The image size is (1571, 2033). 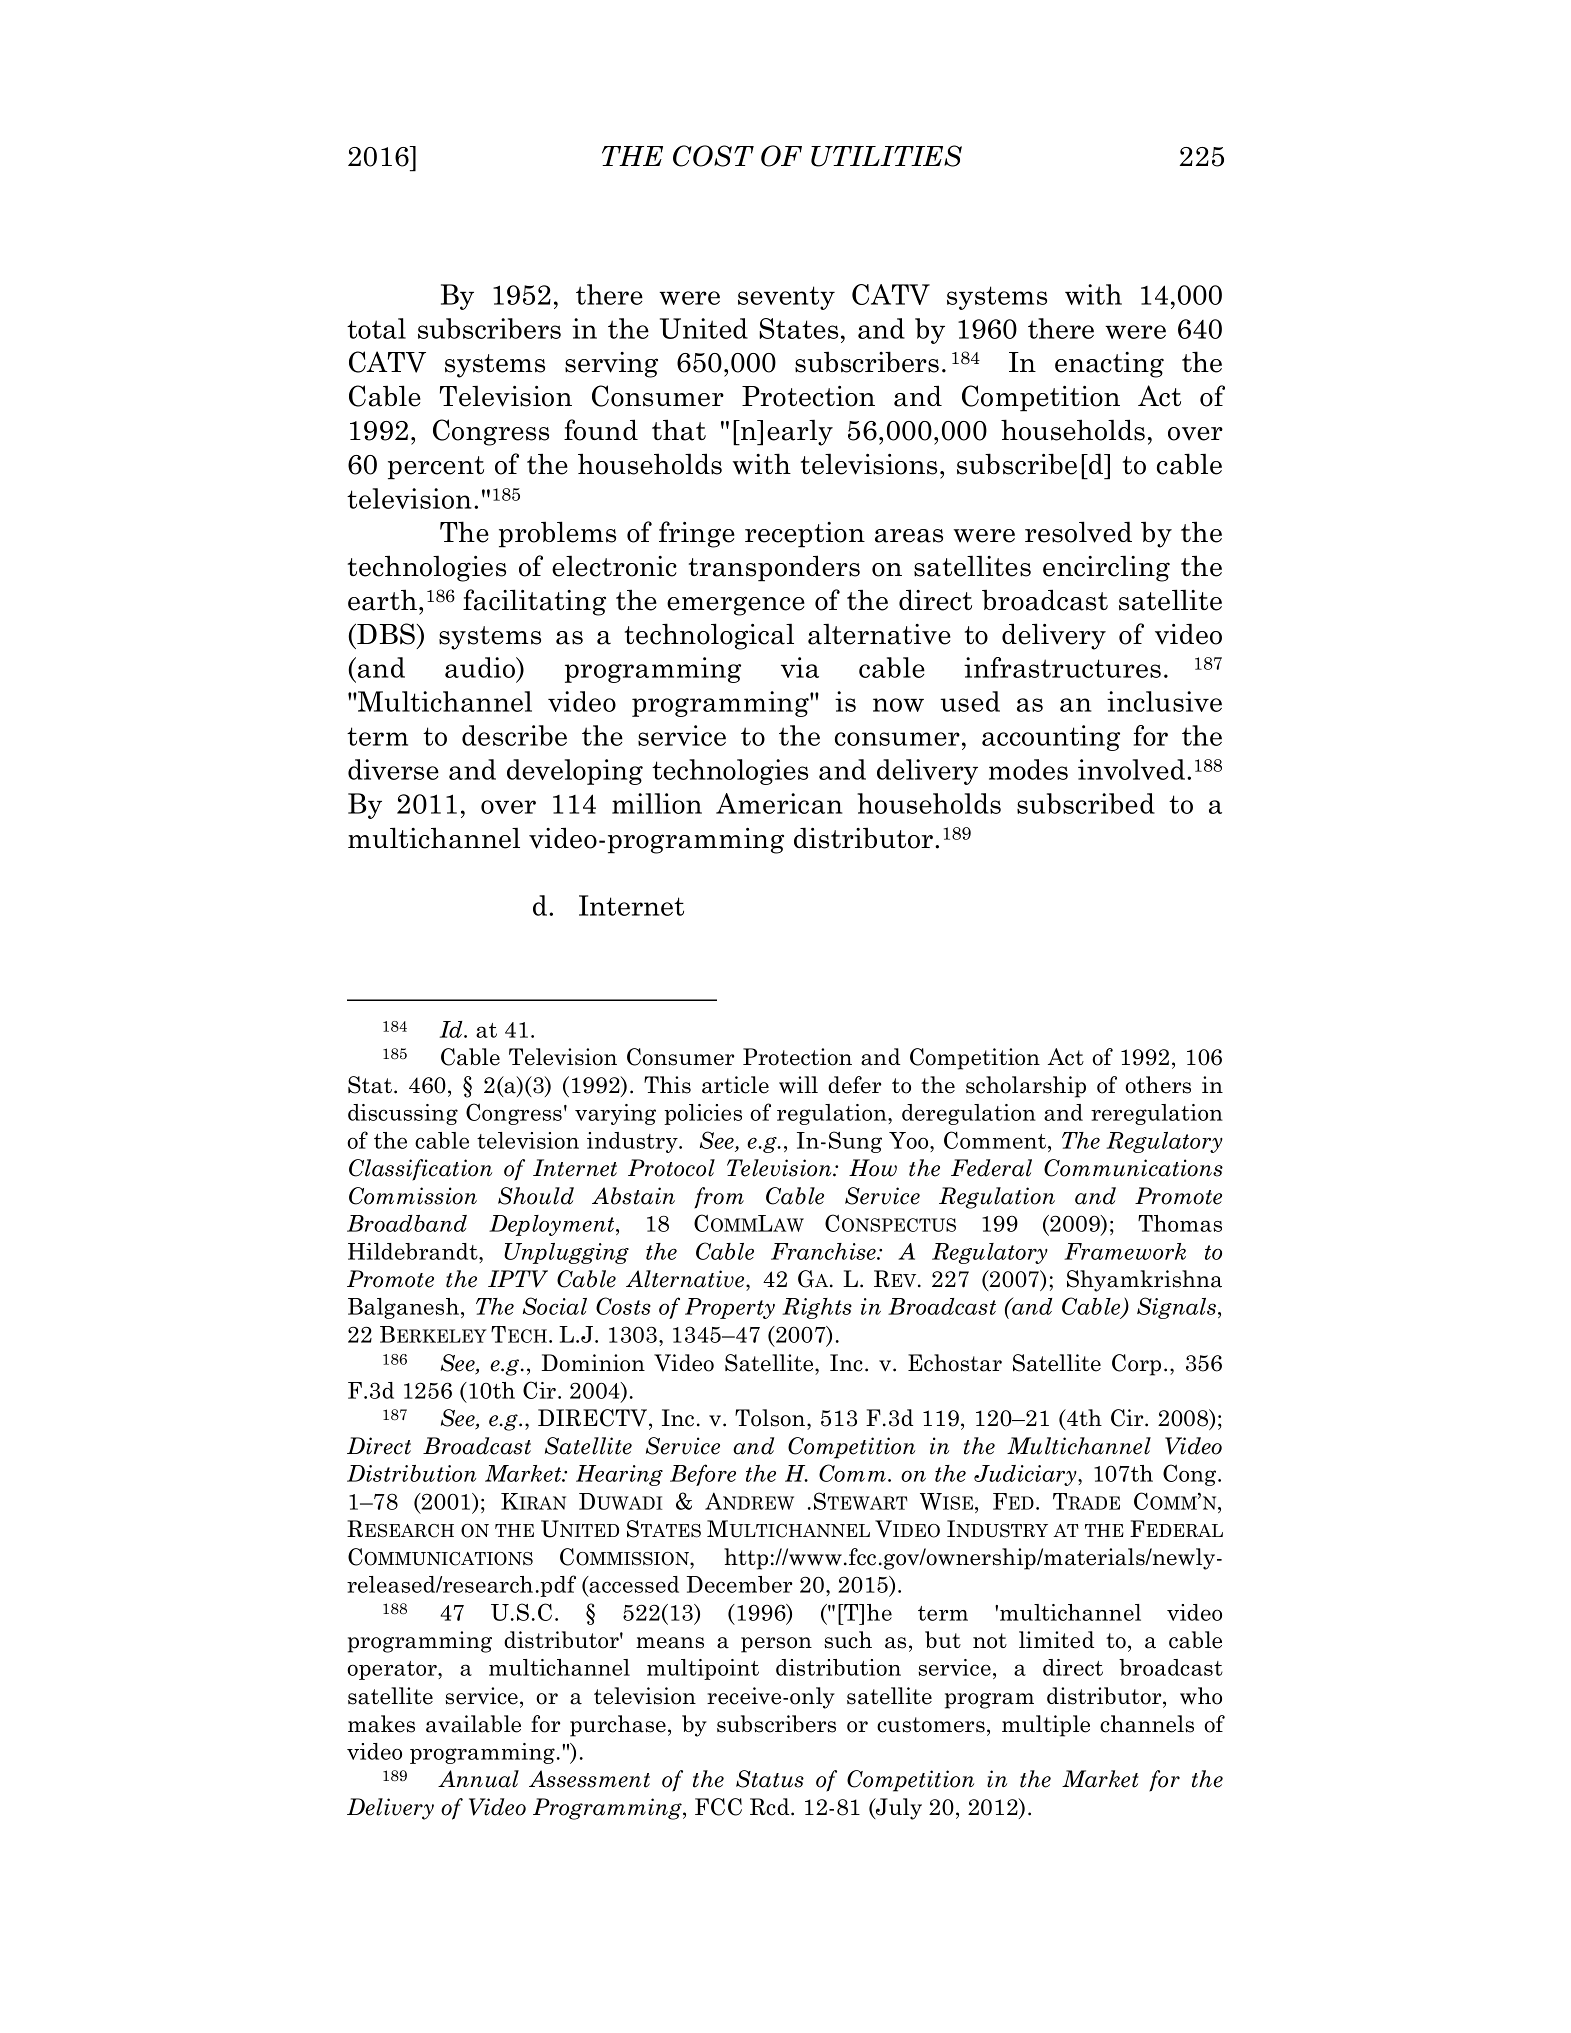 I want to click on IPTV, so click(x=518, y=1279).
